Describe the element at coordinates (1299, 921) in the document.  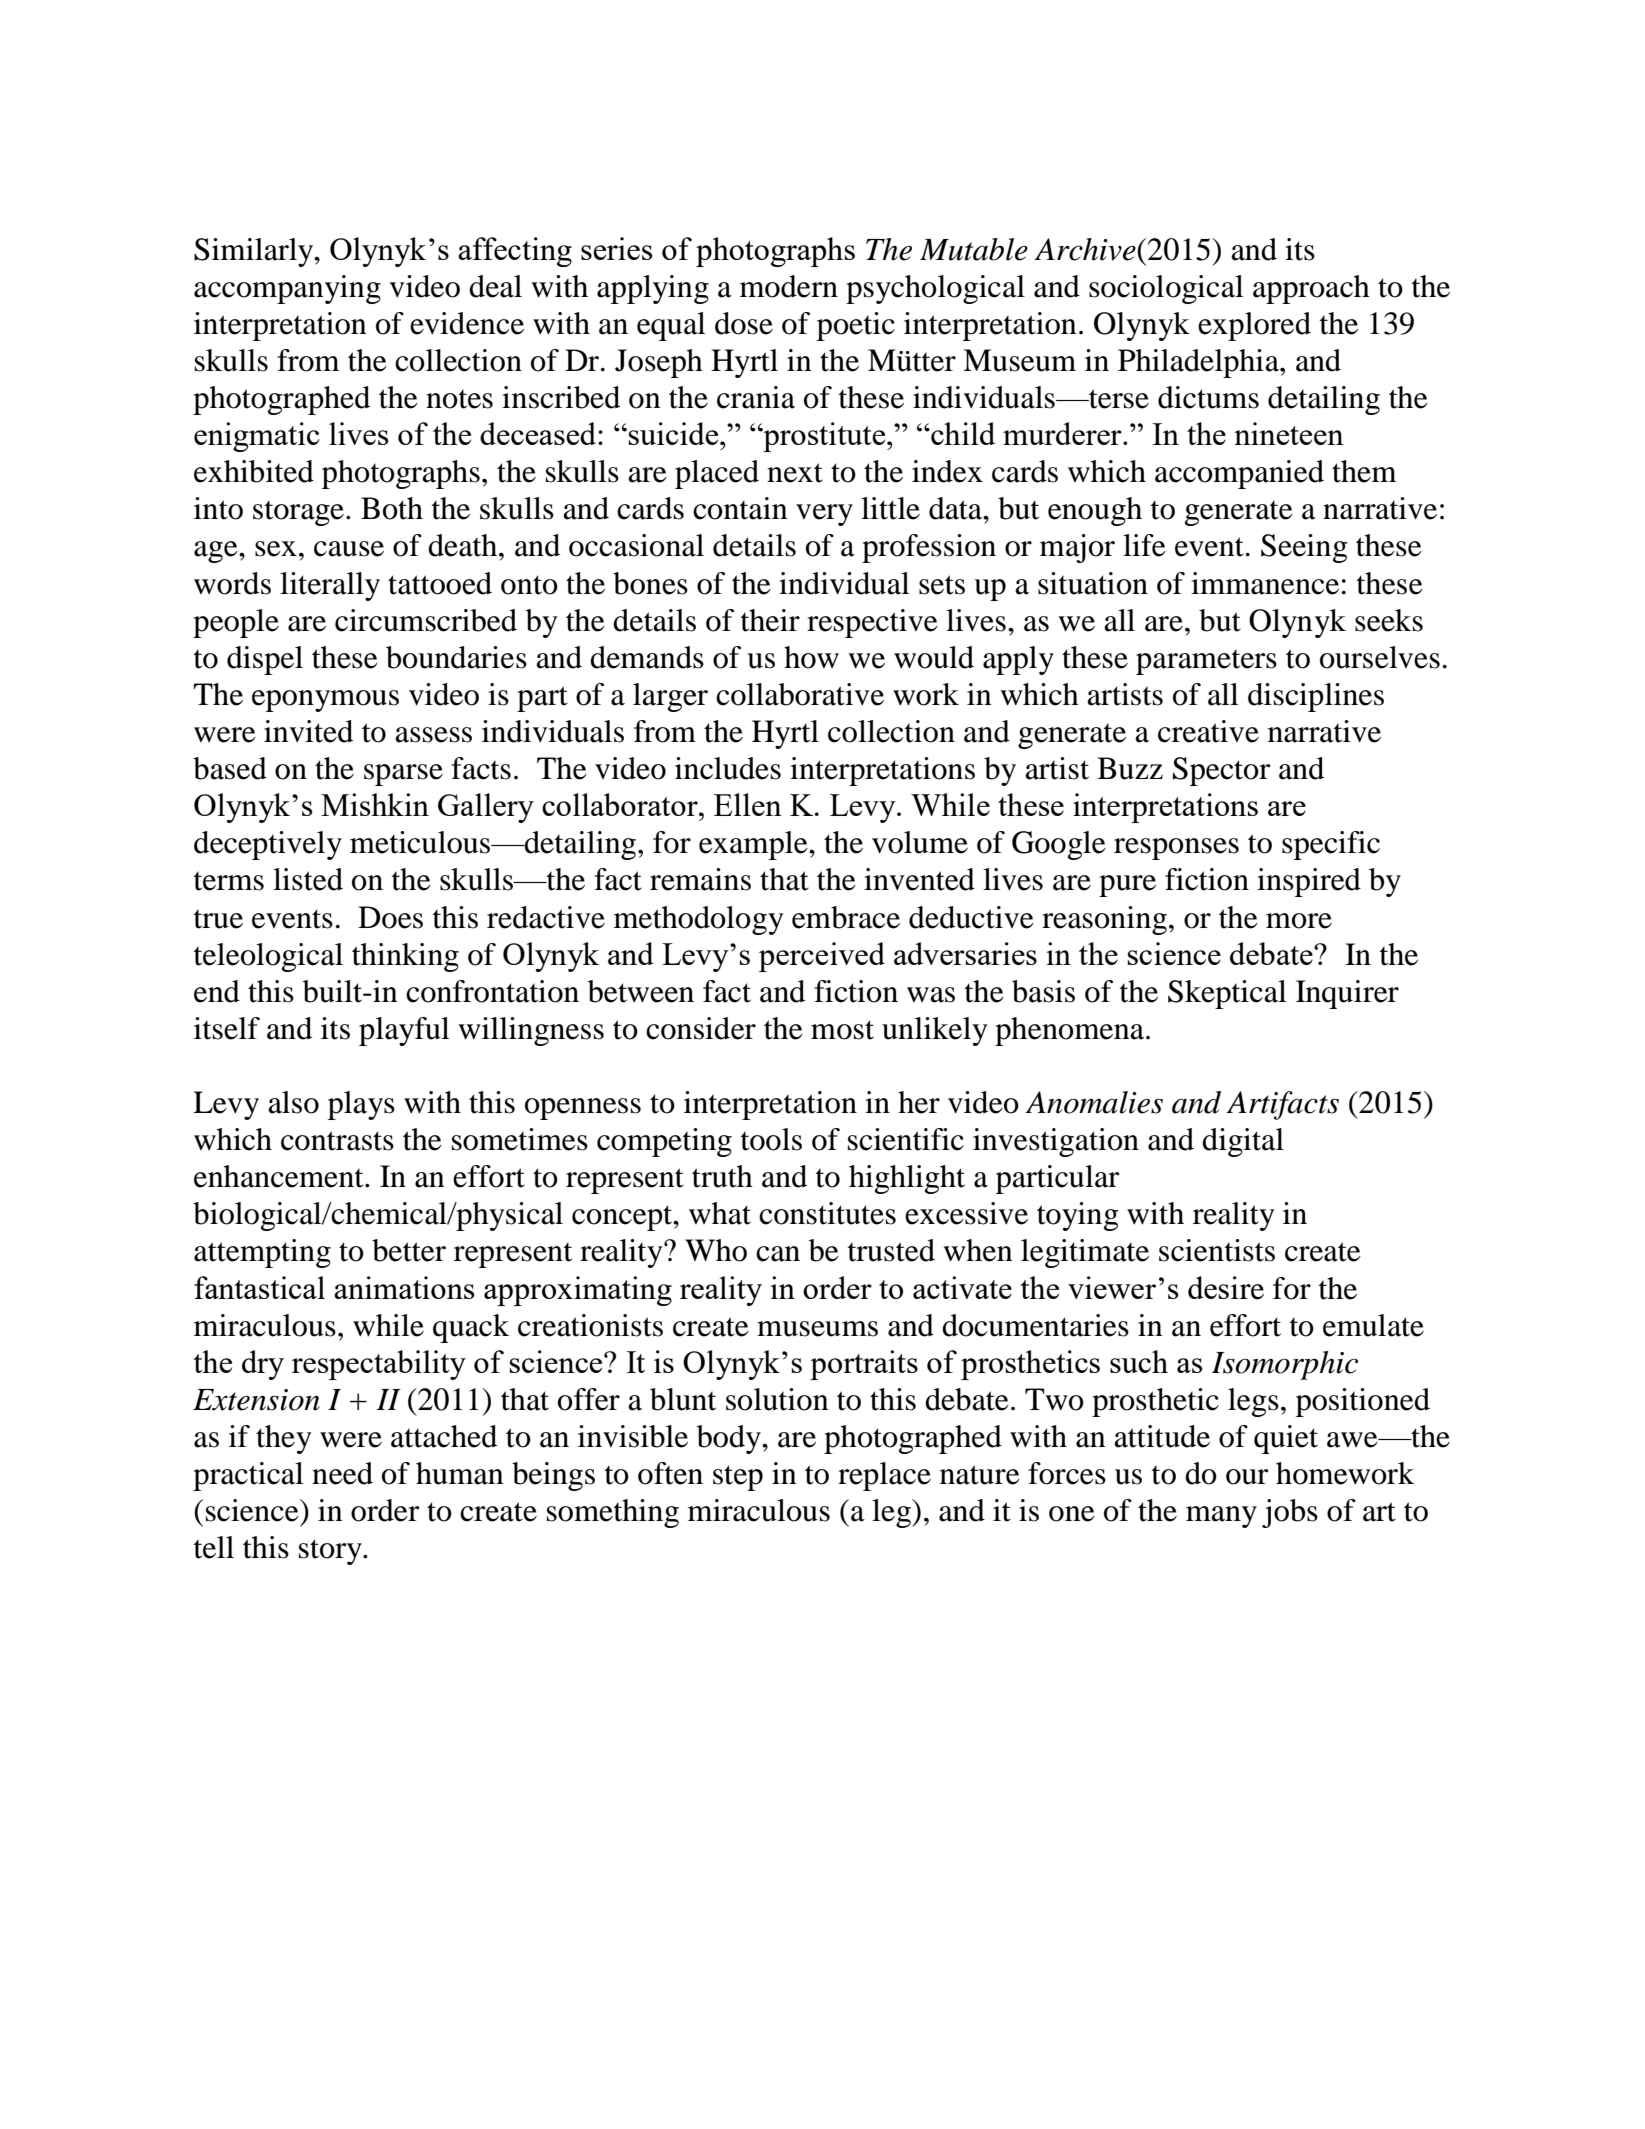
I see `more` at that location.
